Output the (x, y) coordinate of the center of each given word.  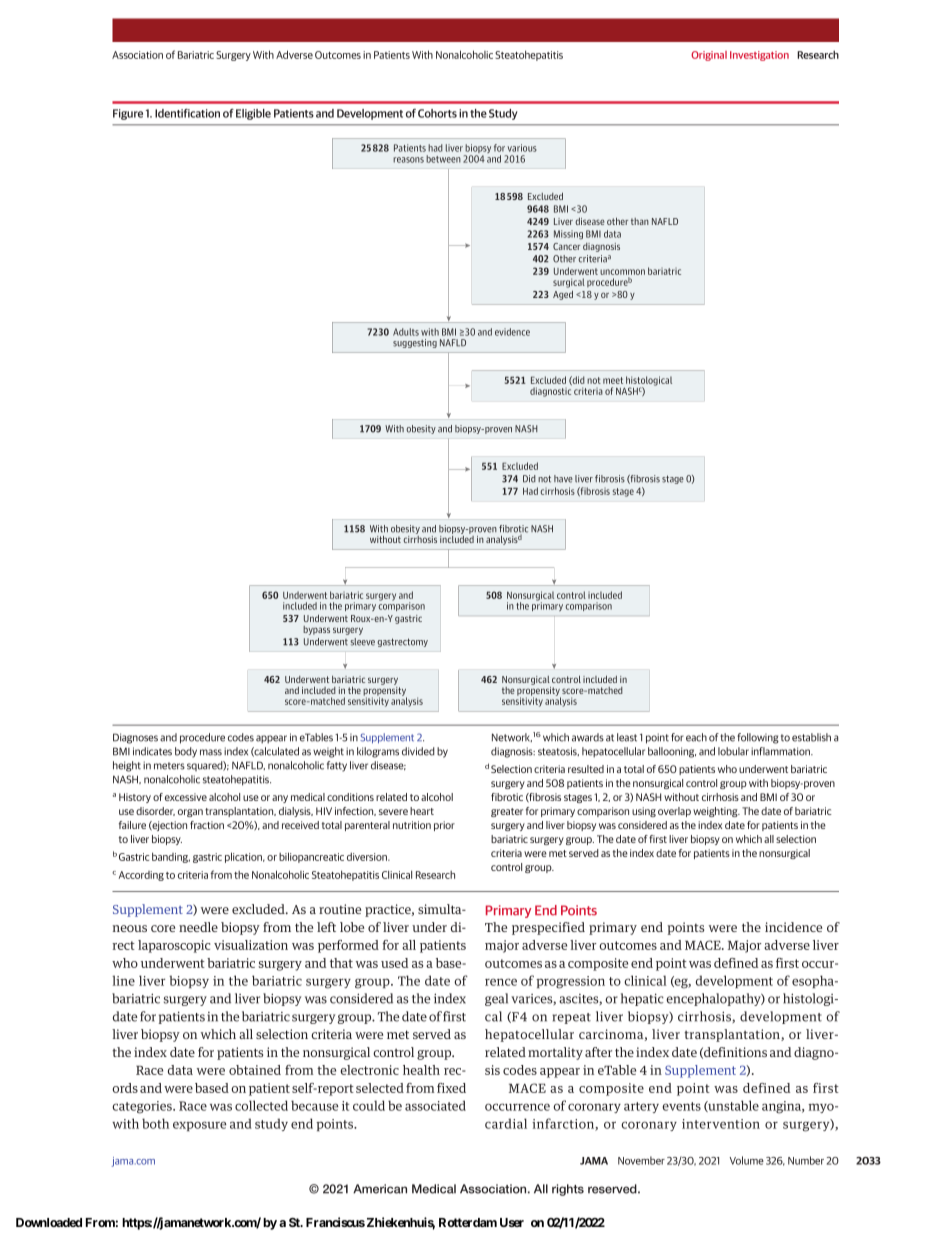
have (563, 479)
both (155, 1123)
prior (444, 826)
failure (132, 825)
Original (709, 56)
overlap (674, 812)
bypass (316, 630)
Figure (128, 114)
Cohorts (437, 113)
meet (613, 380)
